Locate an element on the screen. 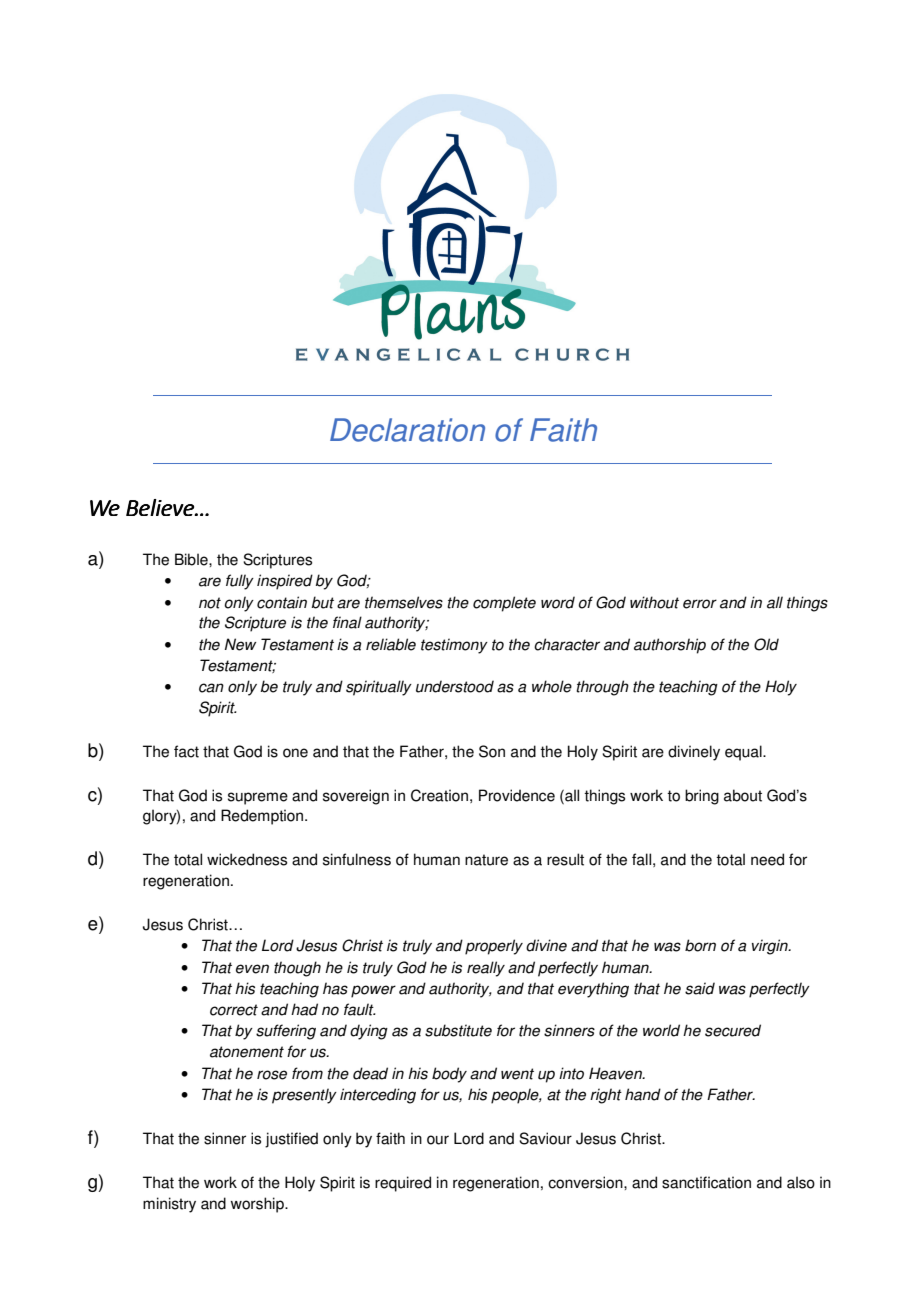  complete is located at coordinates (504, 604).
